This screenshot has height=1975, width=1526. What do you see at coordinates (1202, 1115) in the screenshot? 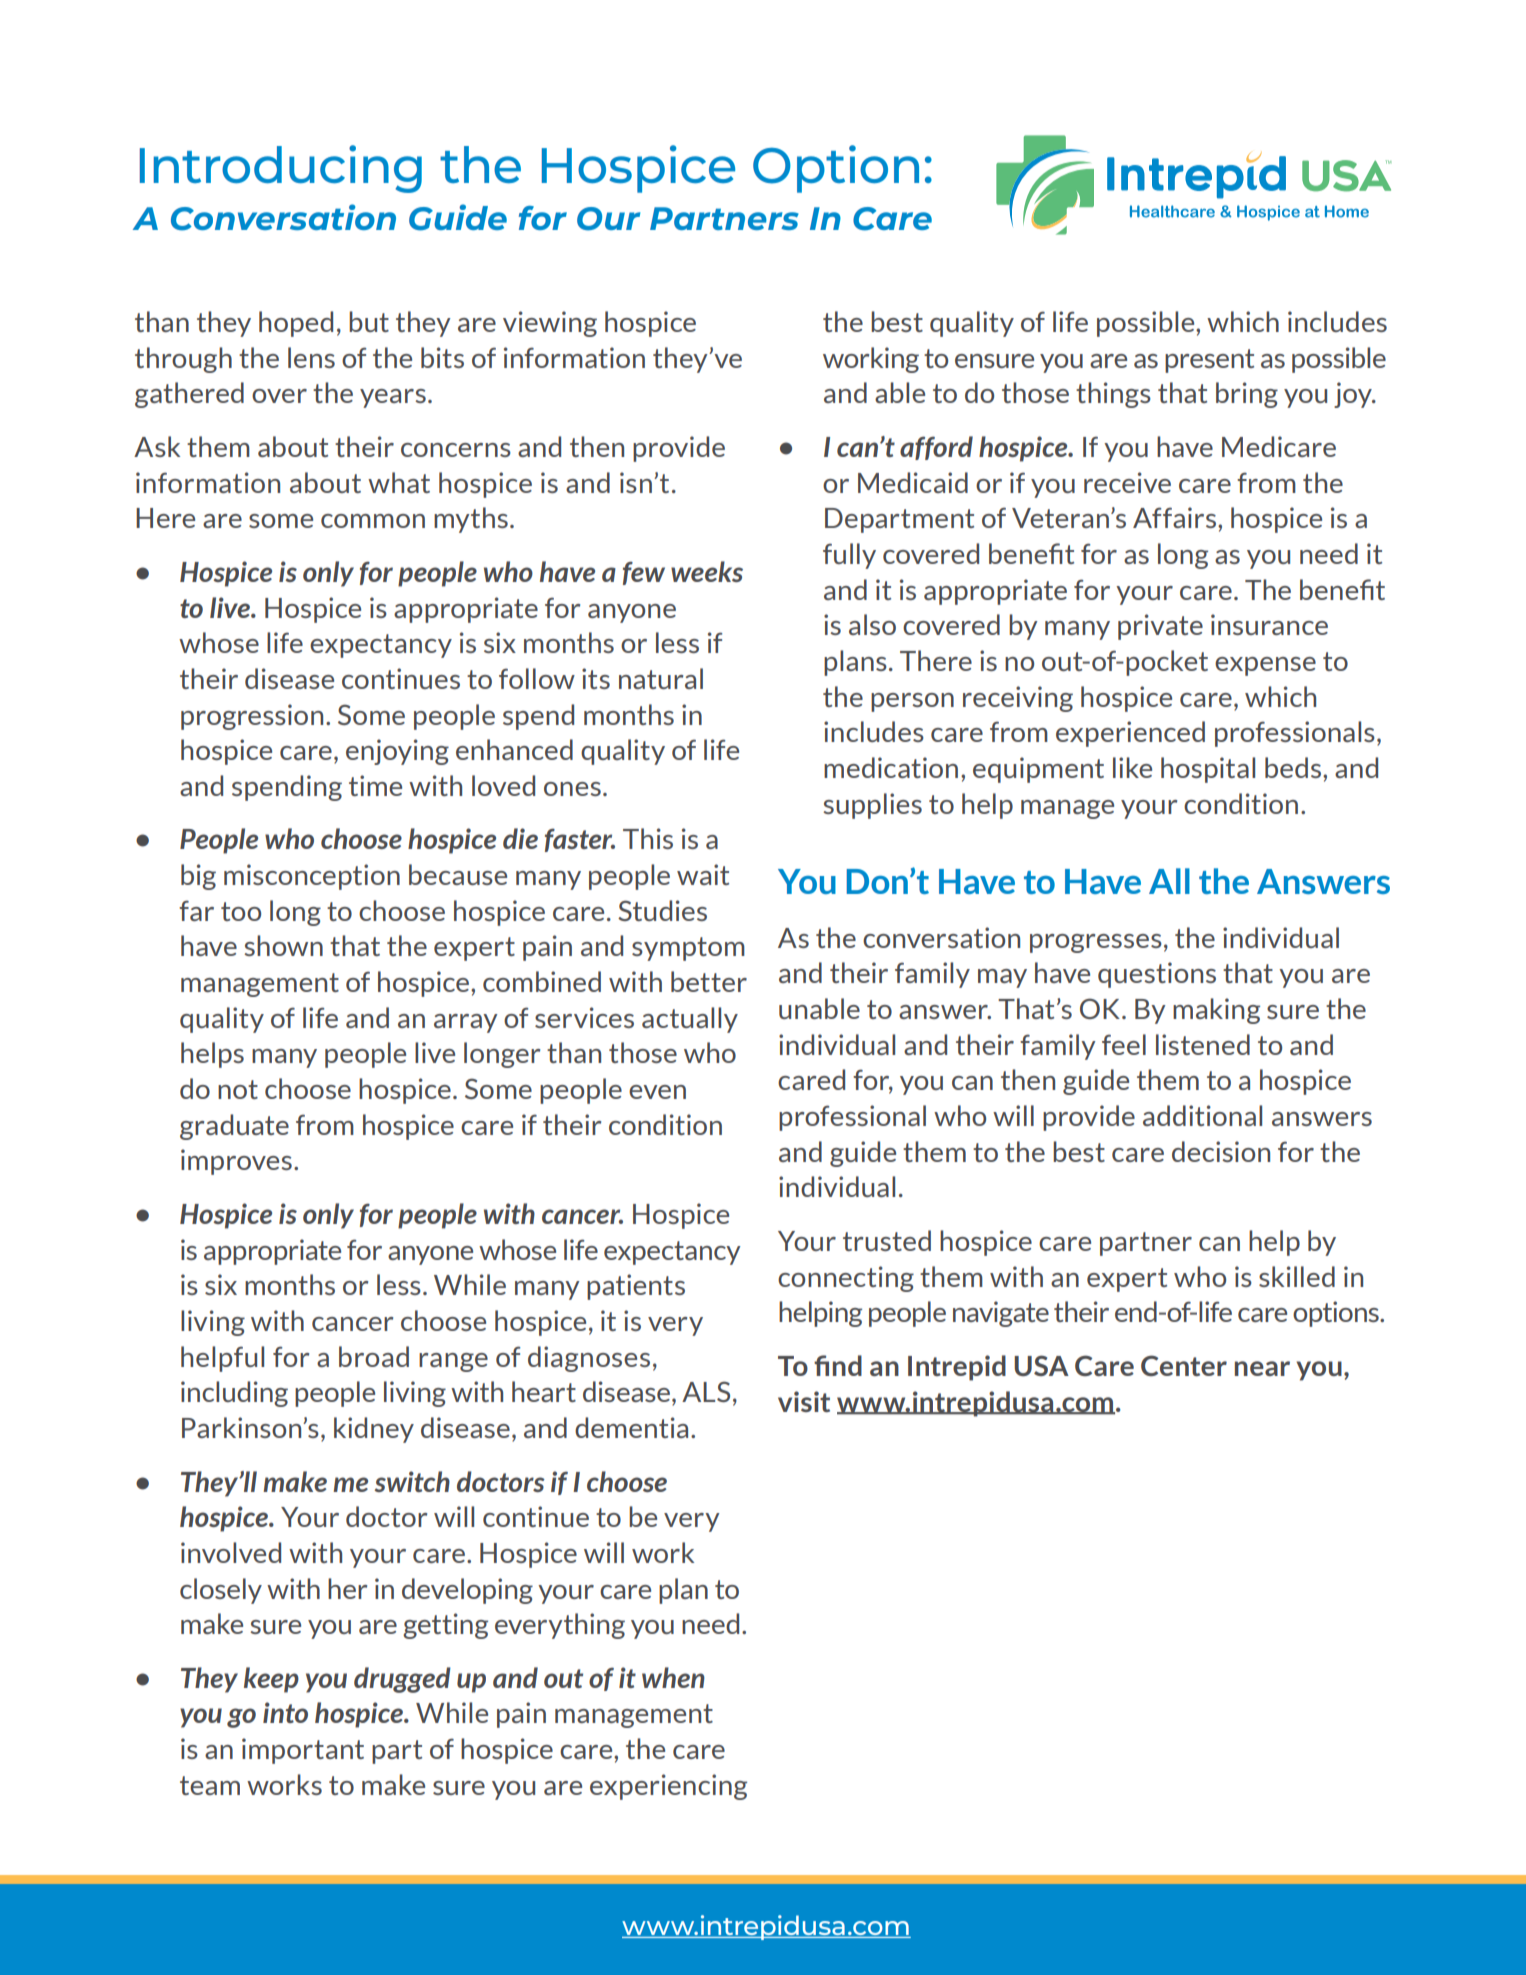
I see `additional` at bounding box center [1202, 1115].
